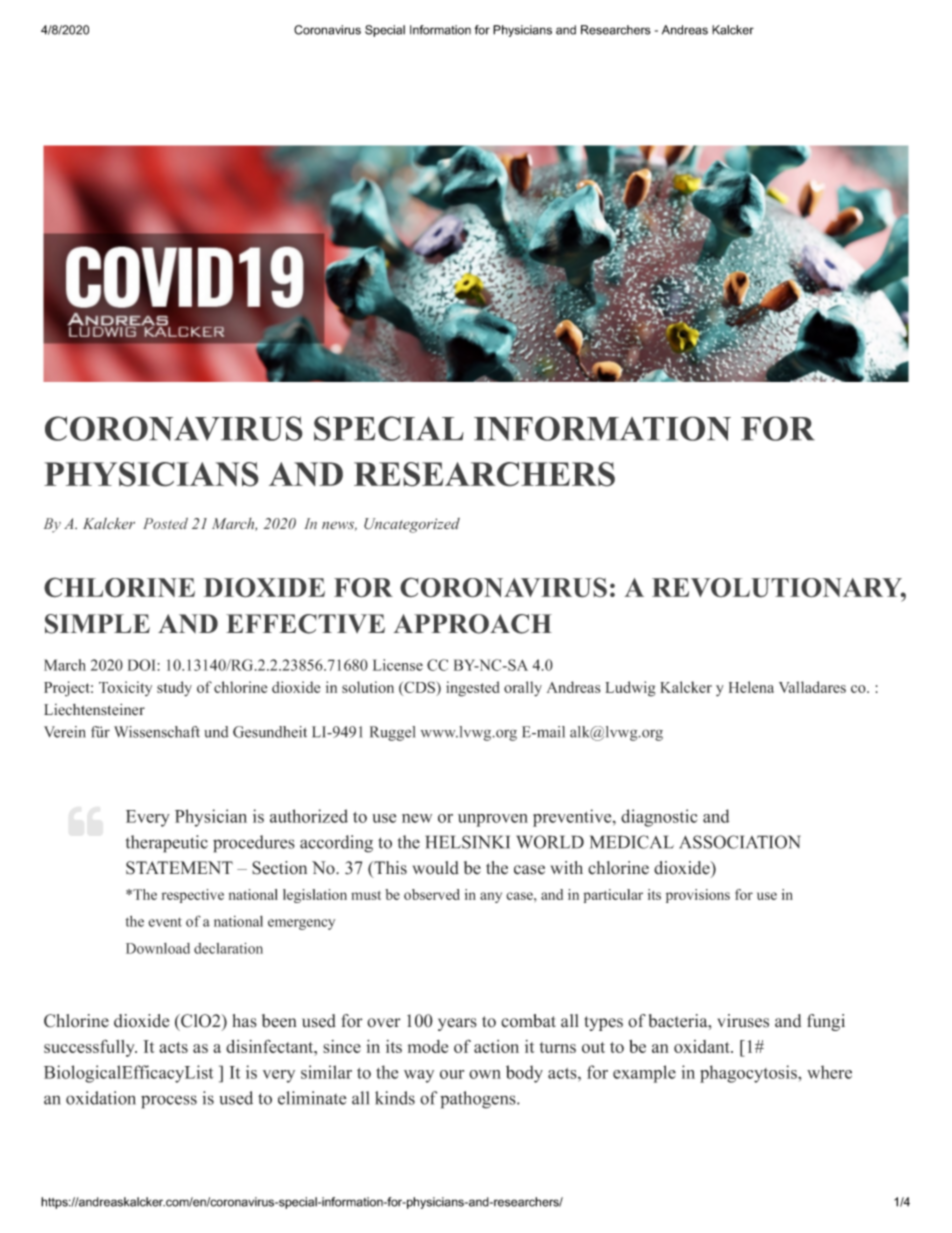  What do you see at coordinates (491, 897) in the screenshot?
I see `any` at bounding box center [491, 897].
